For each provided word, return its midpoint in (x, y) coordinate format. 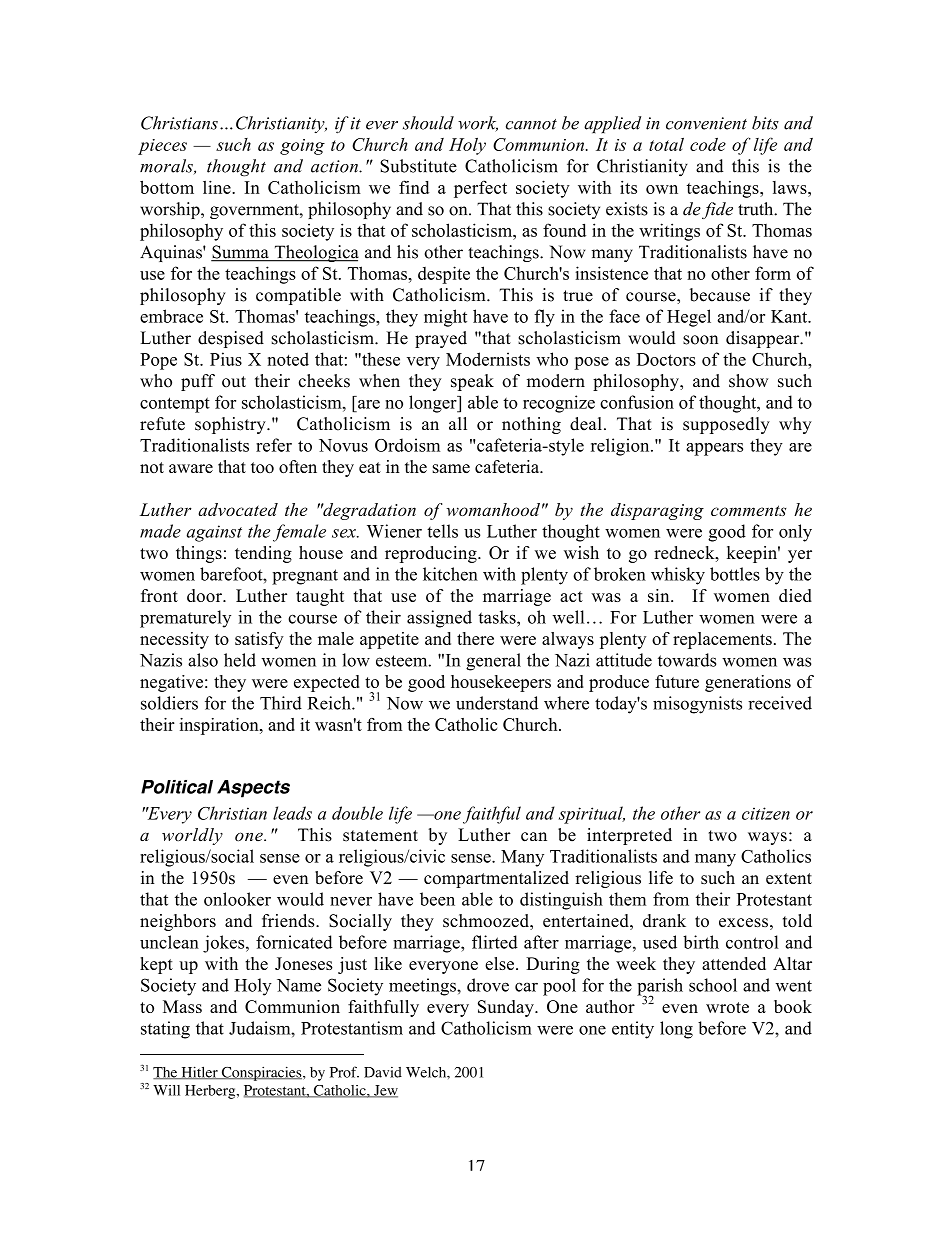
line (218, 187)
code (708, 144)
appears (714, 449)
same (451, 468)
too (262, 467)
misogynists (697, 705)
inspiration (220, 726)
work (478, 124)
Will (166, 1090)
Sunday (507, 1008)
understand (497, 703)
